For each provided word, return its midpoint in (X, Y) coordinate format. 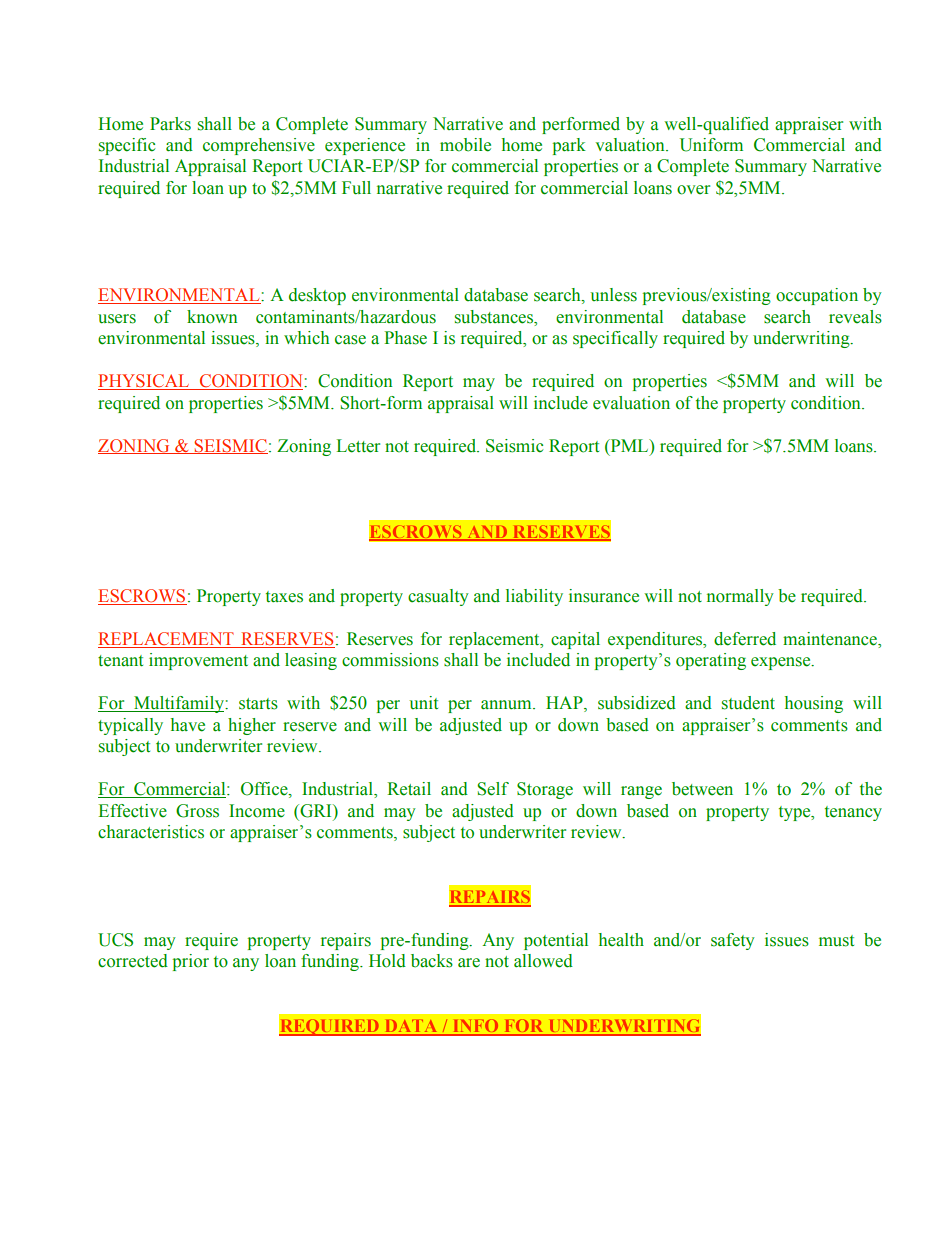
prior (191, 962)
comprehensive (259, 146)
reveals (855, 317)
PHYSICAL (145, 382)
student (748, 703)
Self (493, 789)
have (188, 725)
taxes (284, 597)
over (693, 190)
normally (740, 597)
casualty (438, 597)
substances (495, 317)
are (469, 963)
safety (733, 941)
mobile (465, 145)
